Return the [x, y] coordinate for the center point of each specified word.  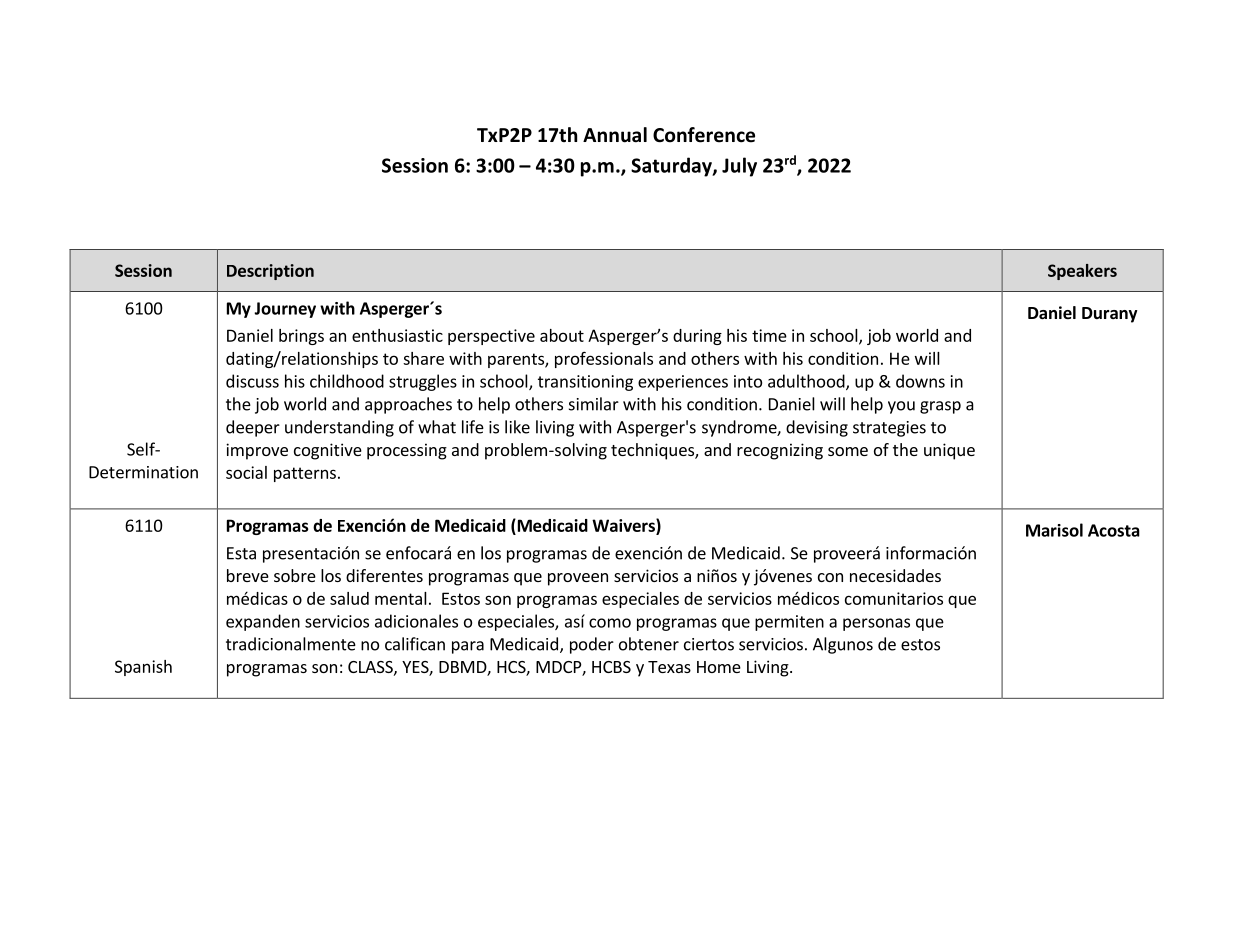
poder [592, 645]
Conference [704, 135]
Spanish [143, 668]
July [739, 167]
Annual [615, 135]
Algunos [843, 645]
